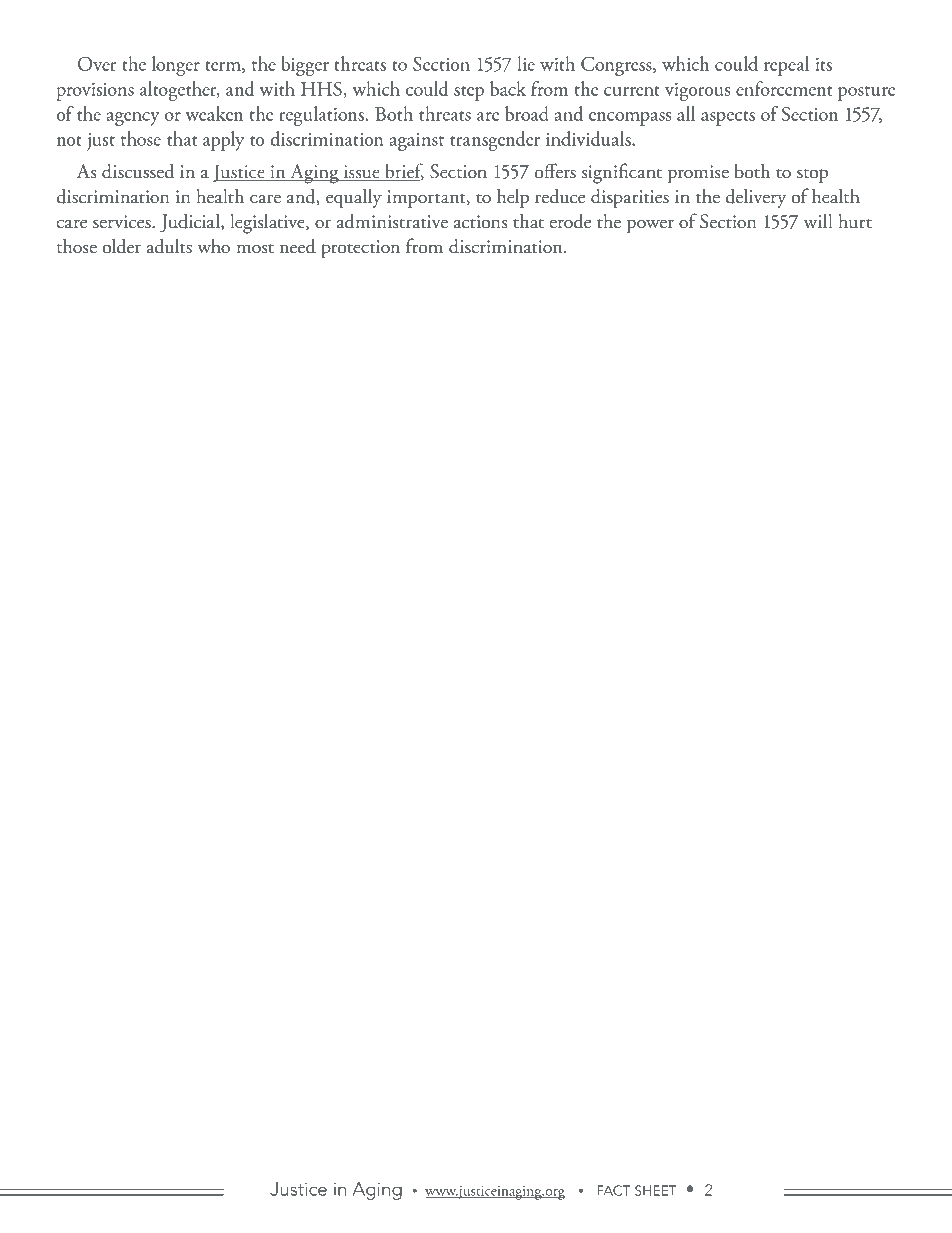 This screenshot has width=952, height=1233. What do you see at coordinates (469, 93) in the screenshot?
I see `step` at bounding box center [469, 93].
